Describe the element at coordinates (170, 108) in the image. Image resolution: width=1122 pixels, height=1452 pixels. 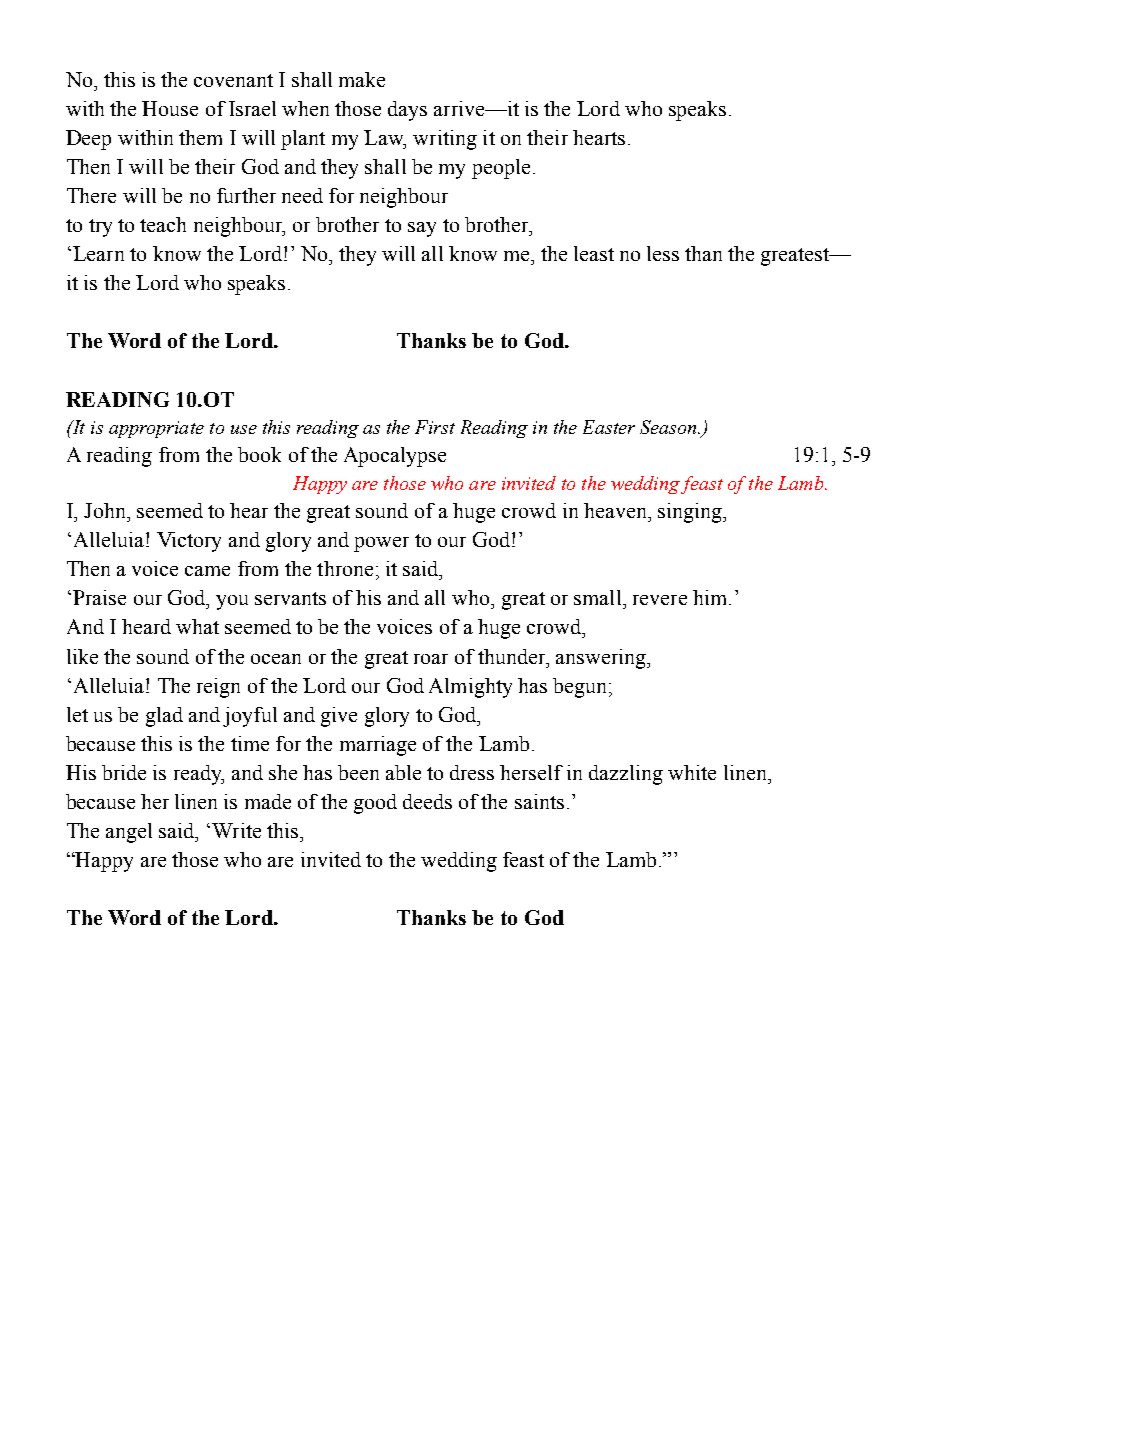
I see `House` at that location.
